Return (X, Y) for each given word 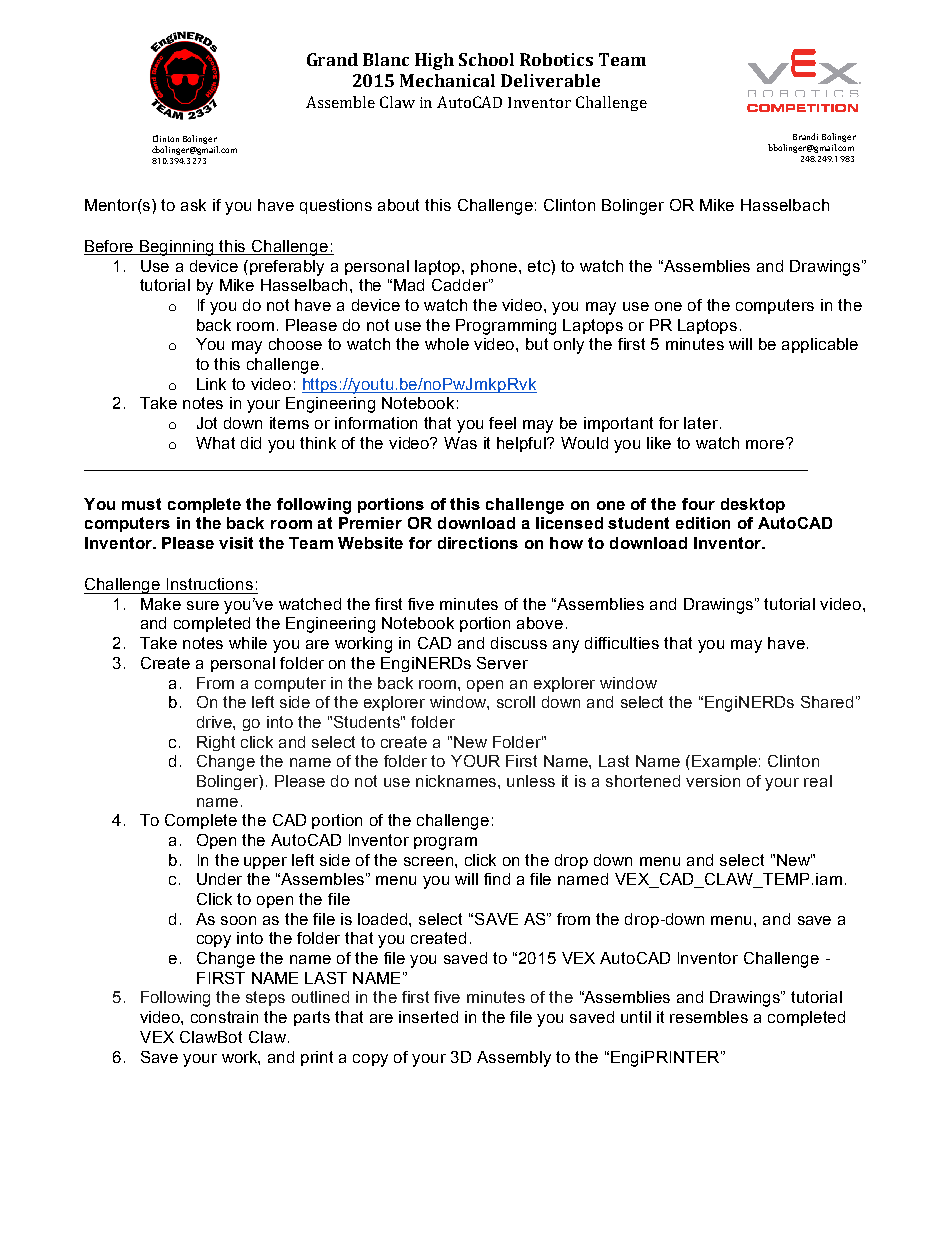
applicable (820, 345)
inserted (428, 1017)
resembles (709, 1017)
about (398, 205)
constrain (224, 1017)
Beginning (177, 248)
